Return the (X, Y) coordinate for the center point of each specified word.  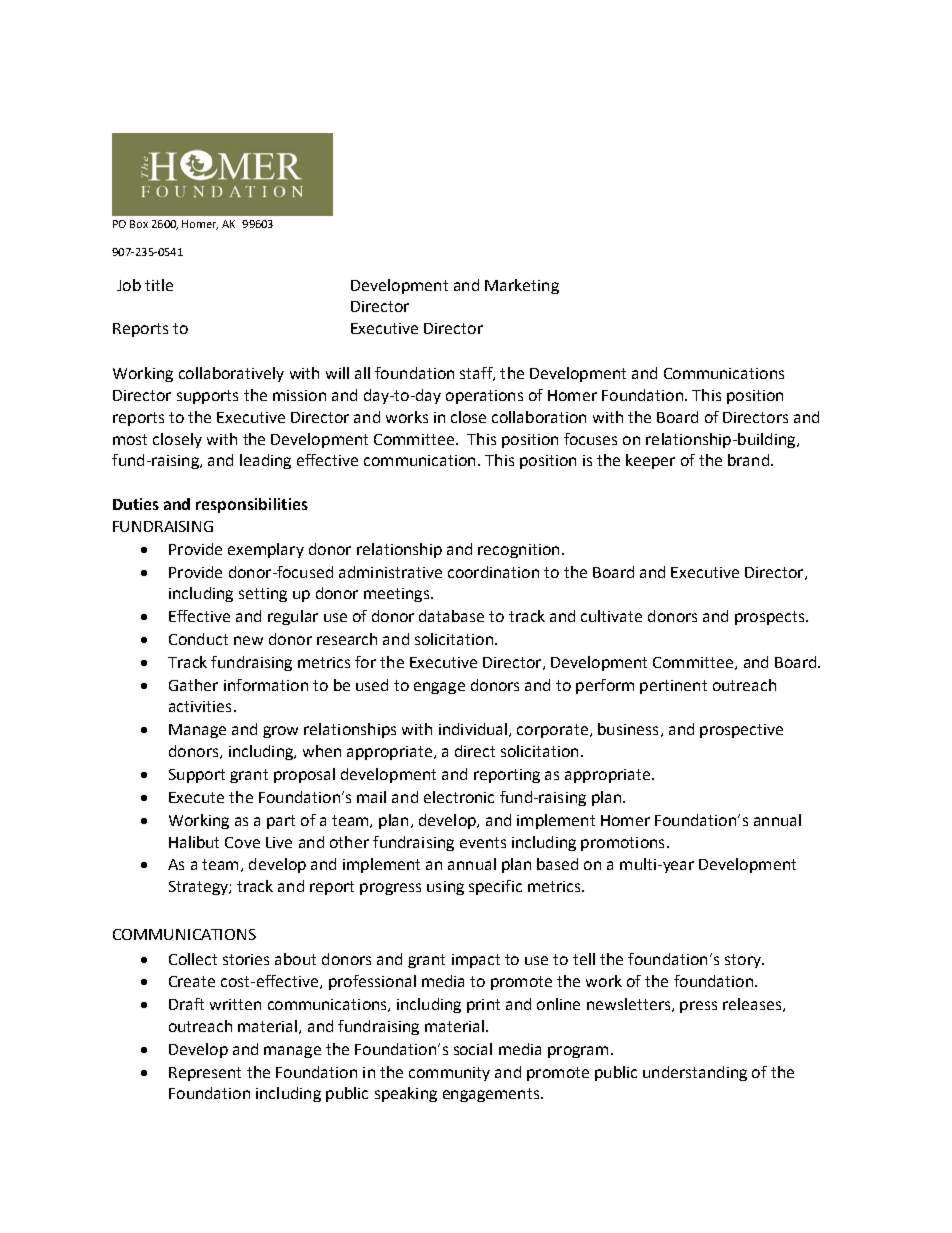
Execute (196, 797)
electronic (459, 797)
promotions (622, 844)
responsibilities (252, 505)
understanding (695, 1073)
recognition (518, 551)
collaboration (539, 417)
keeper (650, 461)
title (159, 285)
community (449, 1074)
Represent (205, 1074)
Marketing (522, 286)
